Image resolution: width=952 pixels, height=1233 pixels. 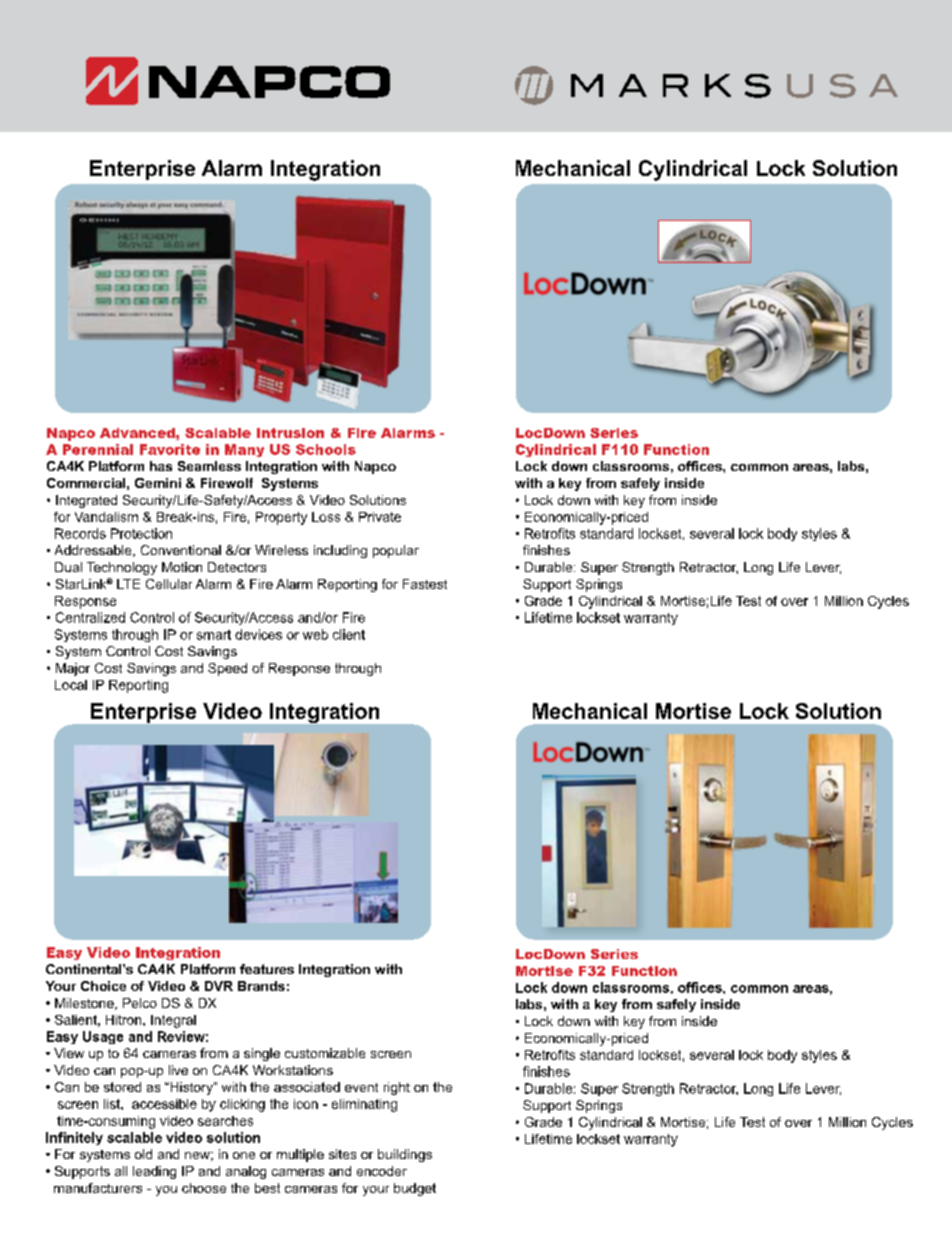 What do you see at coordinates (261, 986) in the image?
I see `Brands` at bounding box center [261, 986].
